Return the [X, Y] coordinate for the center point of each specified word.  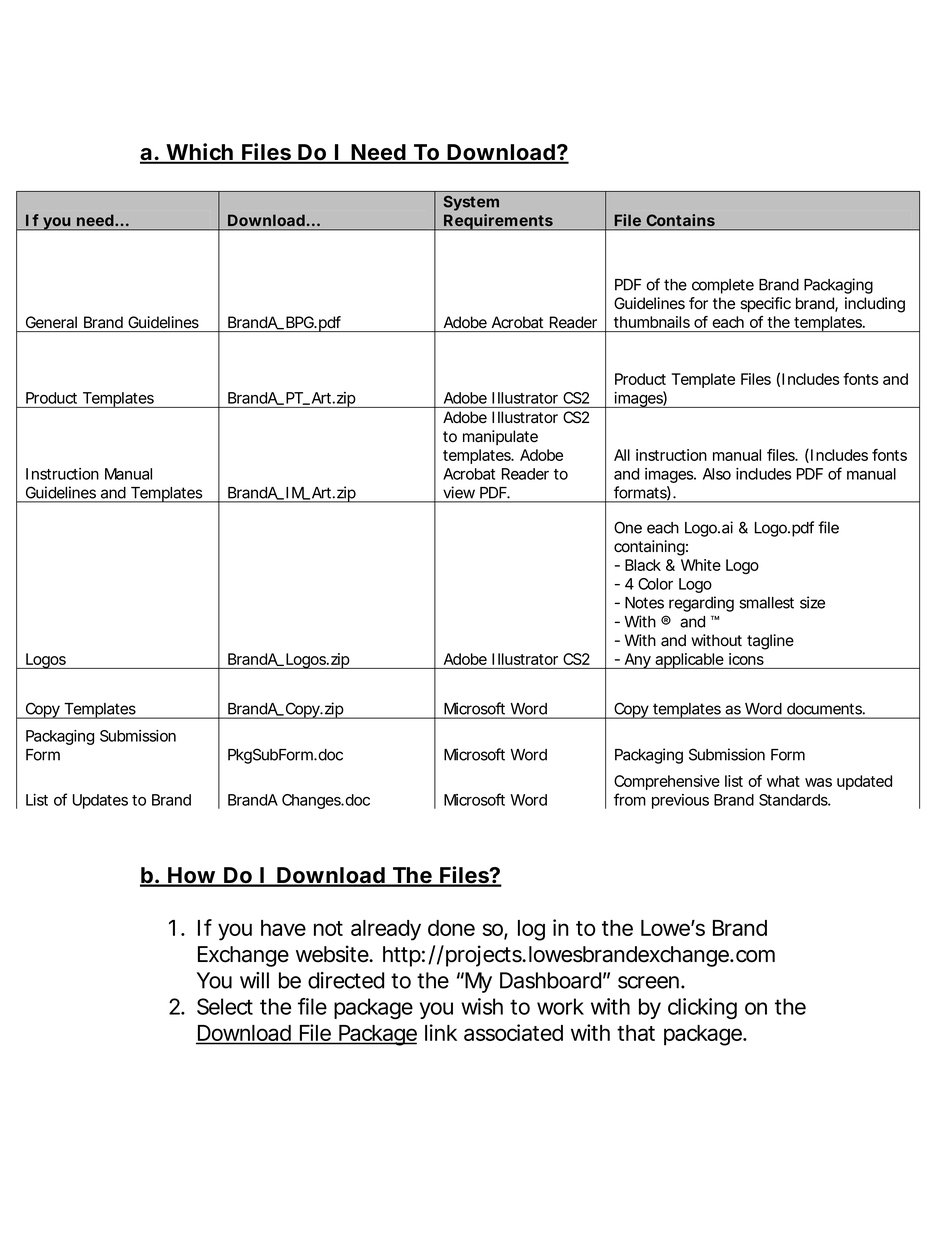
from [630, 799]
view [459, 492]
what [783, 781]
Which [199, 153]
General [51, 322]
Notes [644, 603]
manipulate [500, 437]
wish [482, 1006]
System [471, 203]
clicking [702, 1009]
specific [765, 305]
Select [225, 1006]
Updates [100, 801]
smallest [766, 603]
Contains [681, 220]
